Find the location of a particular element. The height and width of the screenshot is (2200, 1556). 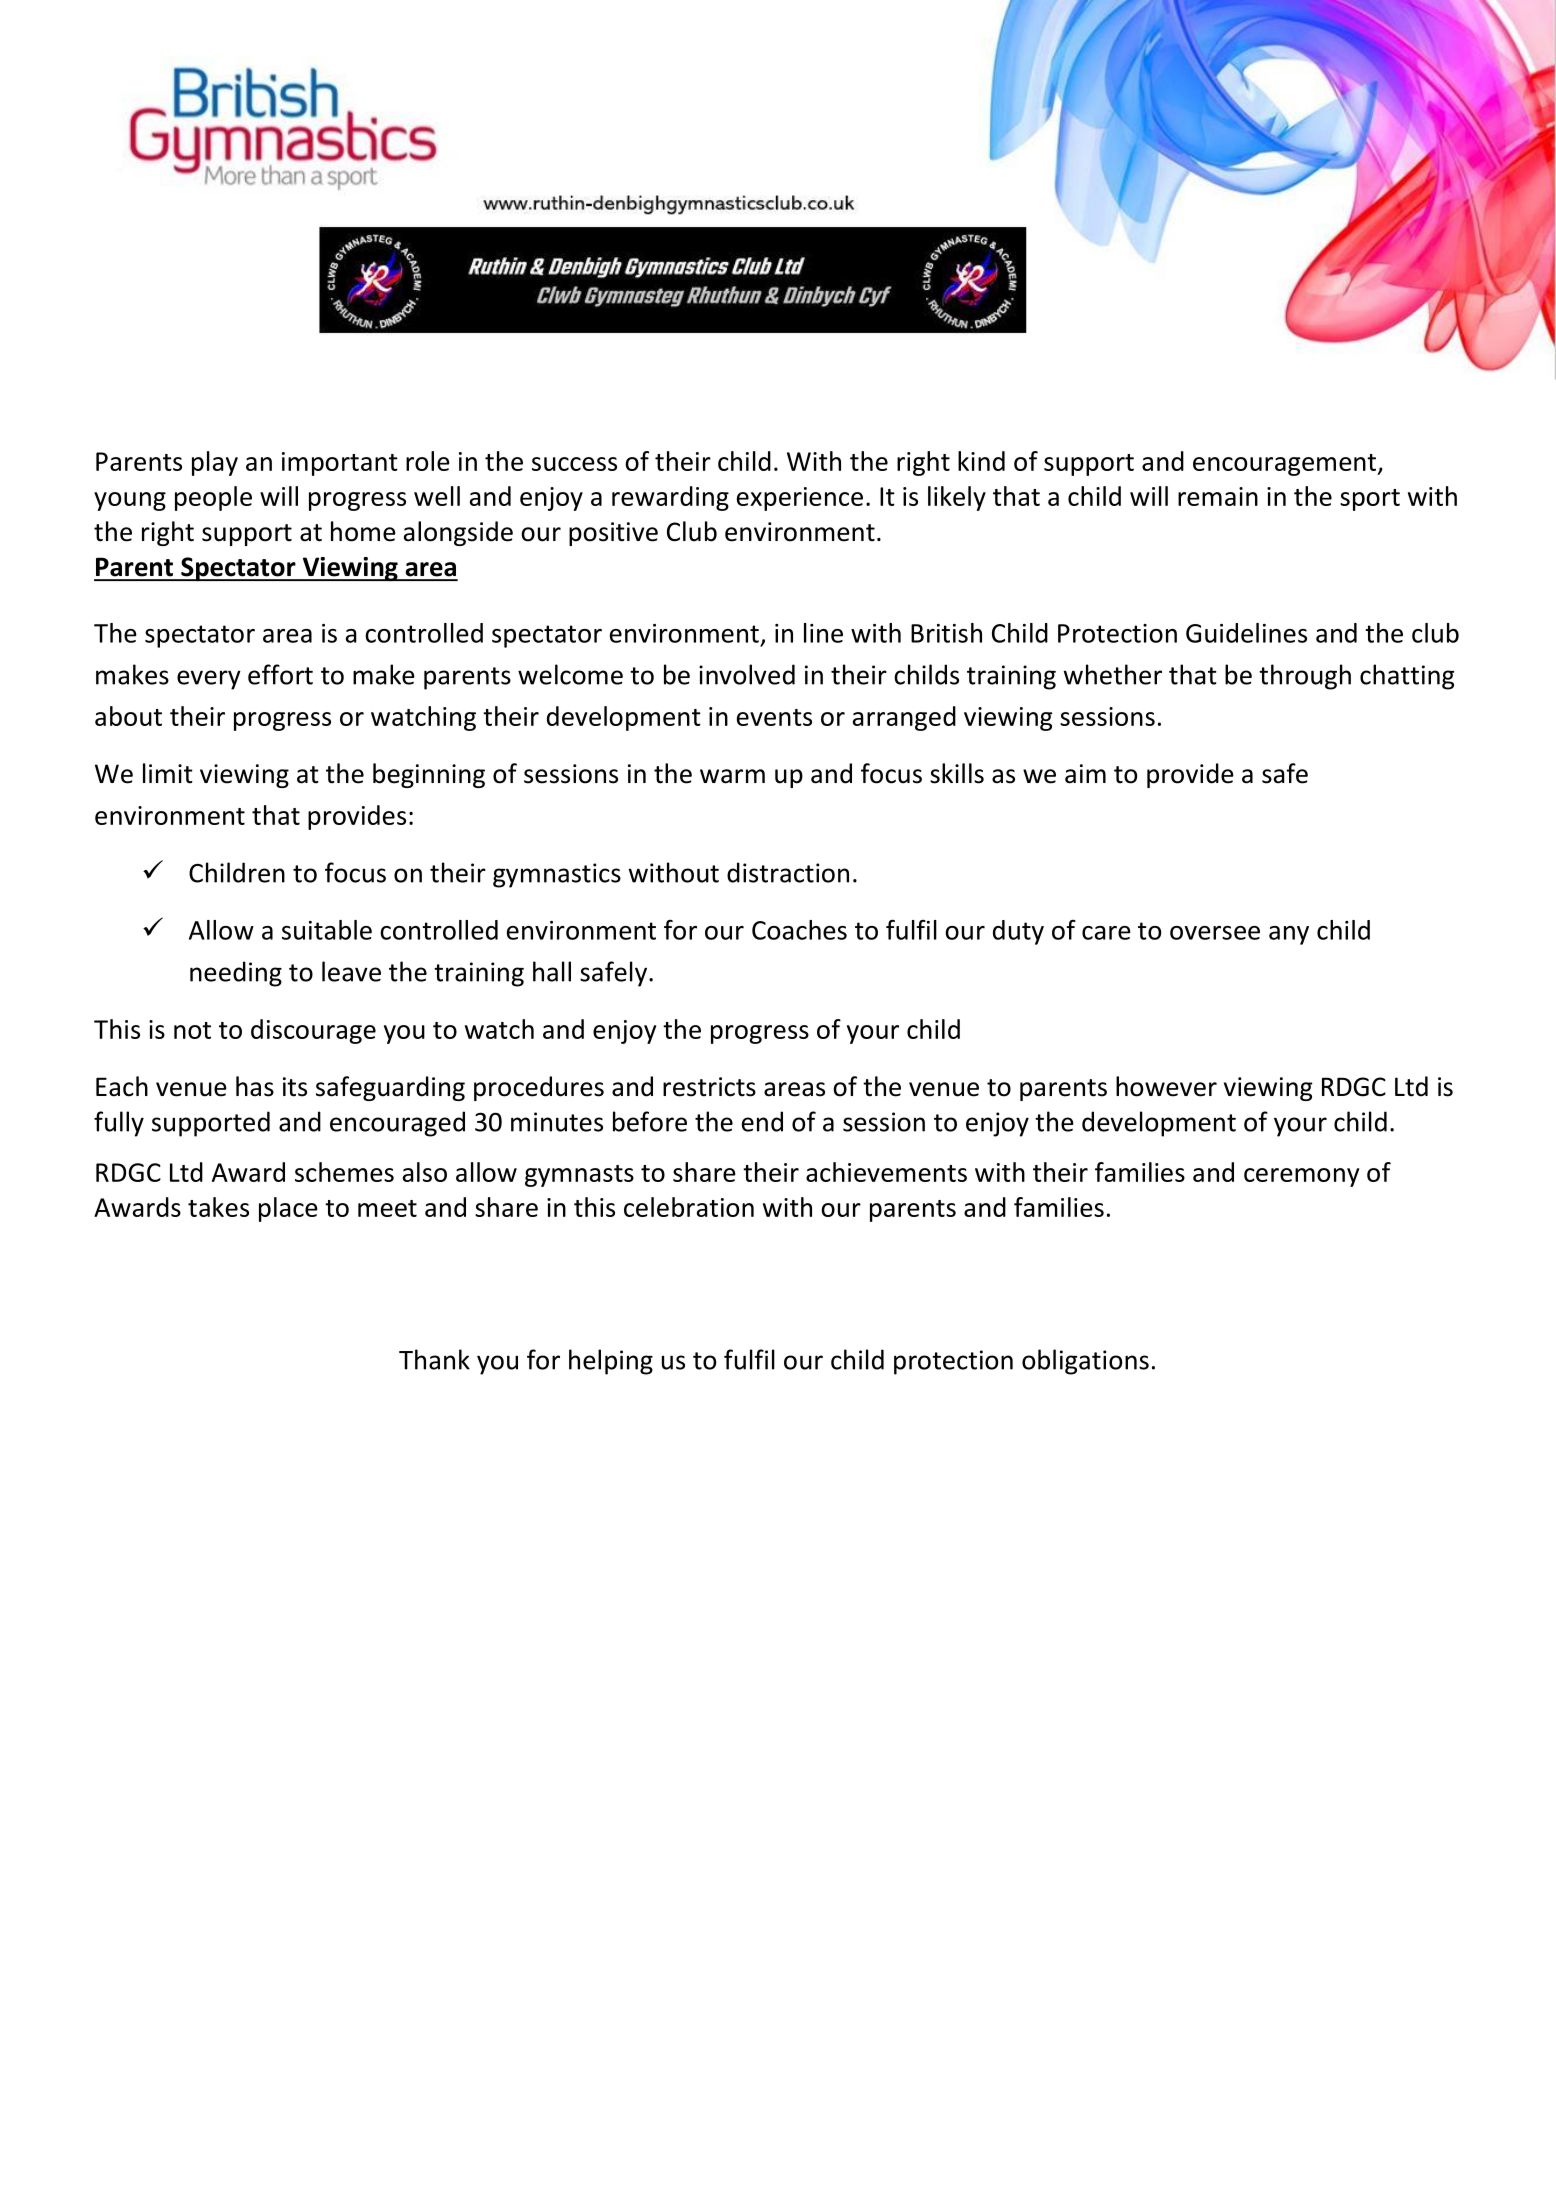

end is located at coordinates (762, 1121).
